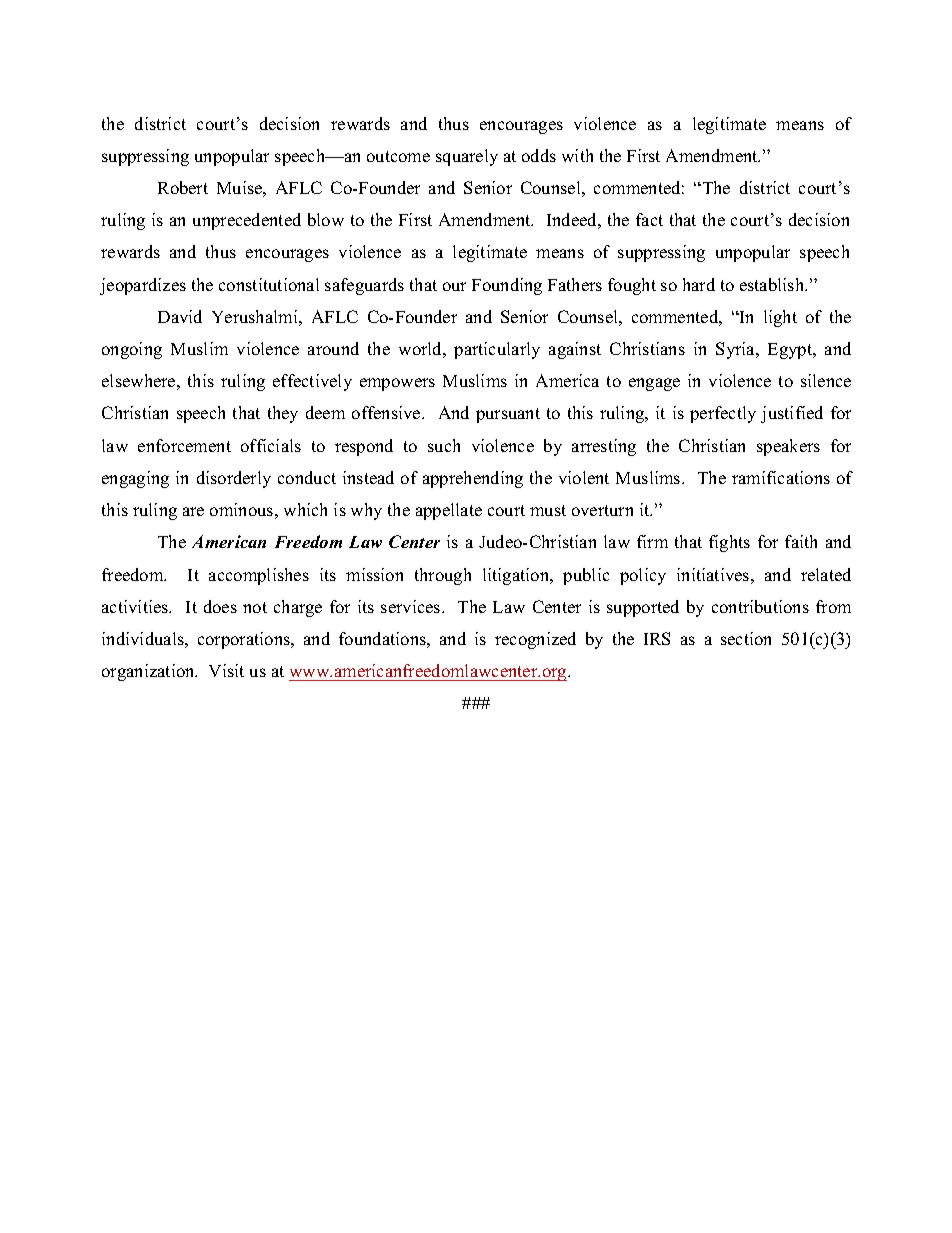  Describe the element at coordinates (746, 638) in the screenshot. I see `section` at that location.
